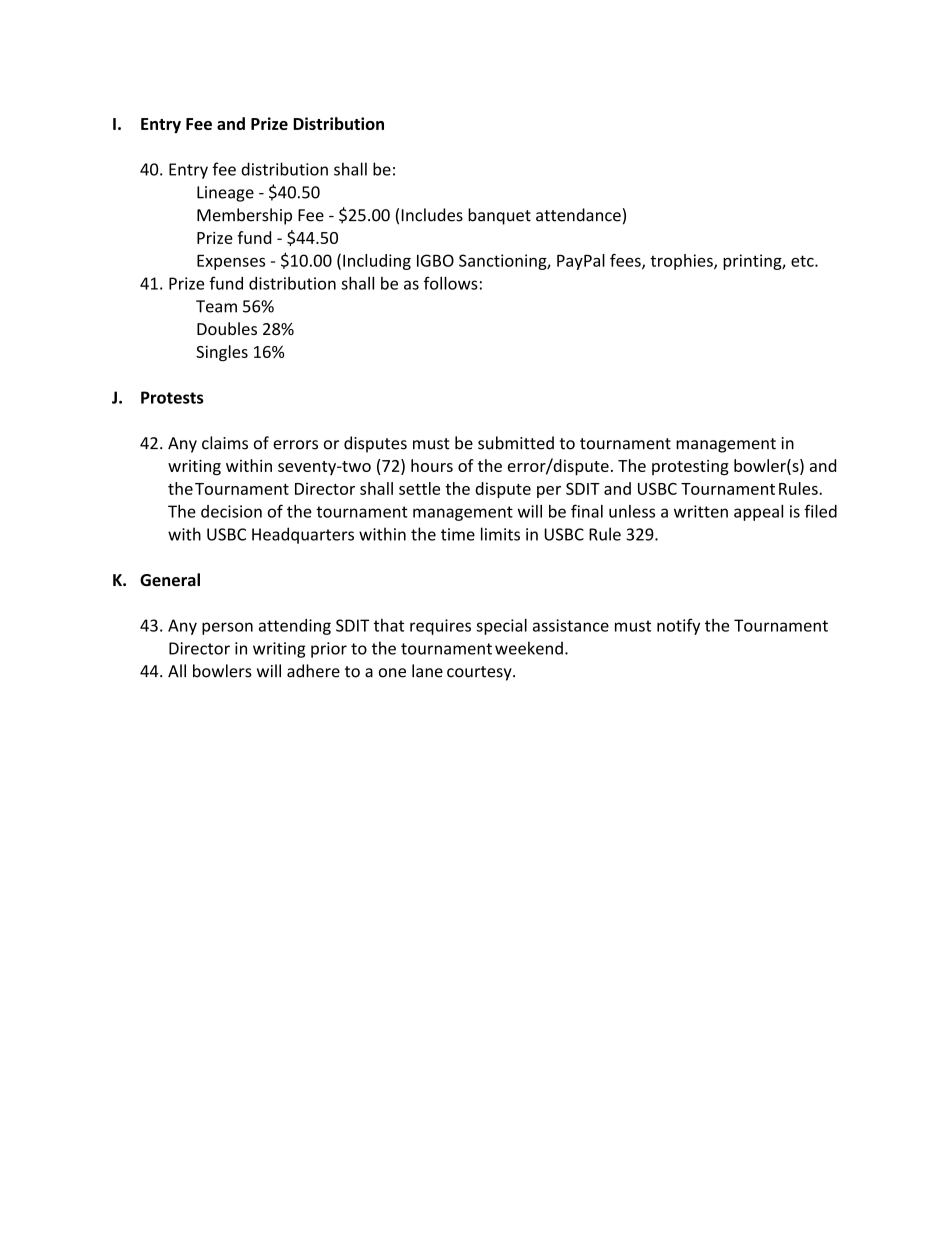 The image size is (952, 1233). What do you see at coordinates (499, 216) in the page?
I see `banquet` at bounding box center [499, 216].
